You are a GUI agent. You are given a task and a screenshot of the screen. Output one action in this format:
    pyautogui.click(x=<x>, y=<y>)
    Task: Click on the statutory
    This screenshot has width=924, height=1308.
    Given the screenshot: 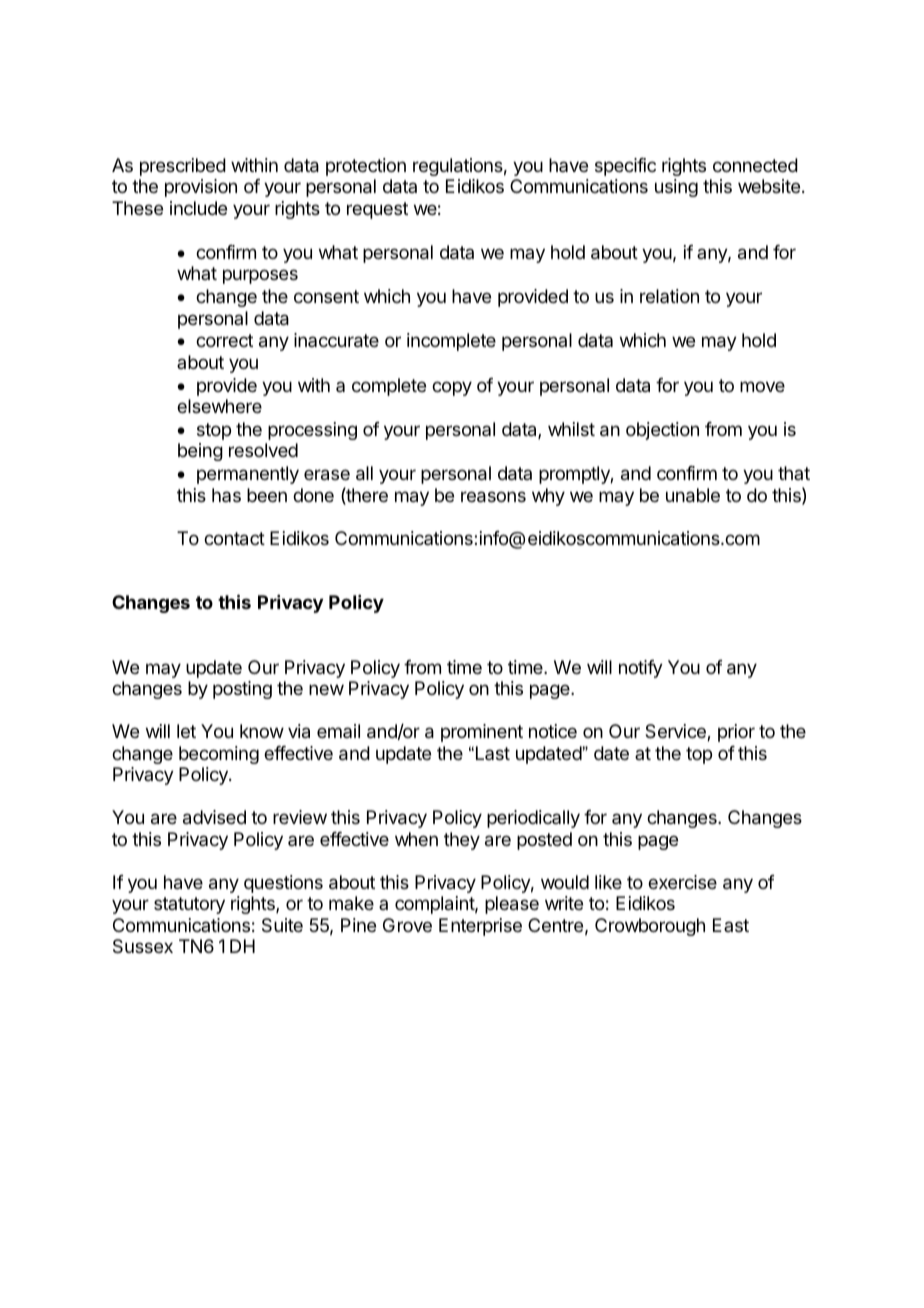 What is the action you would take?
    pyautogui.click(x=189, y=905)
